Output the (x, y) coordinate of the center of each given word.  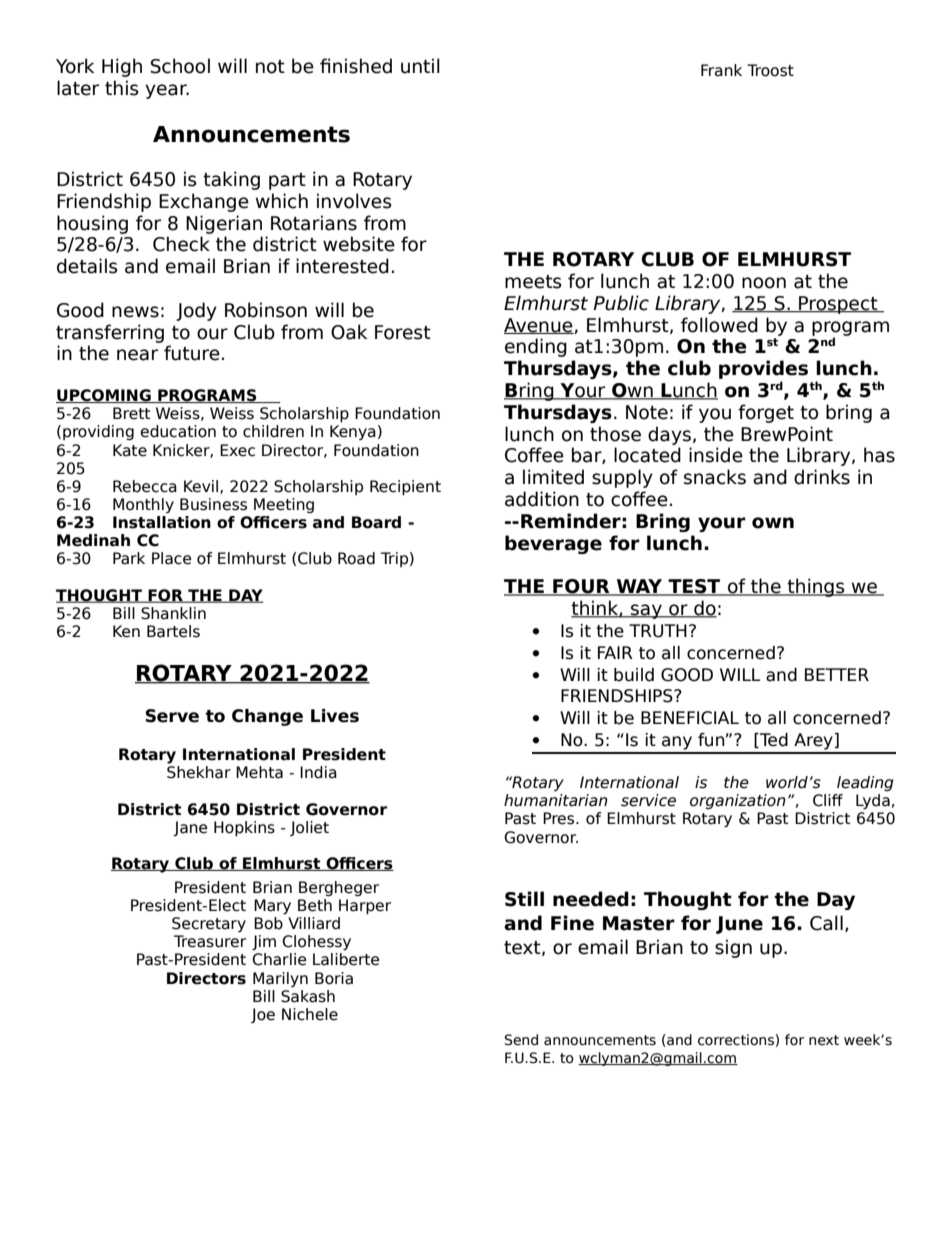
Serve (172, 716)
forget (766, 413)
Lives (335, 716)
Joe (263, 1015)
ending (536, 347)
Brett (132, 413)
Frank (721, 70)
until (420, 66)
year (167, 91)
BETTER (837, 674)
